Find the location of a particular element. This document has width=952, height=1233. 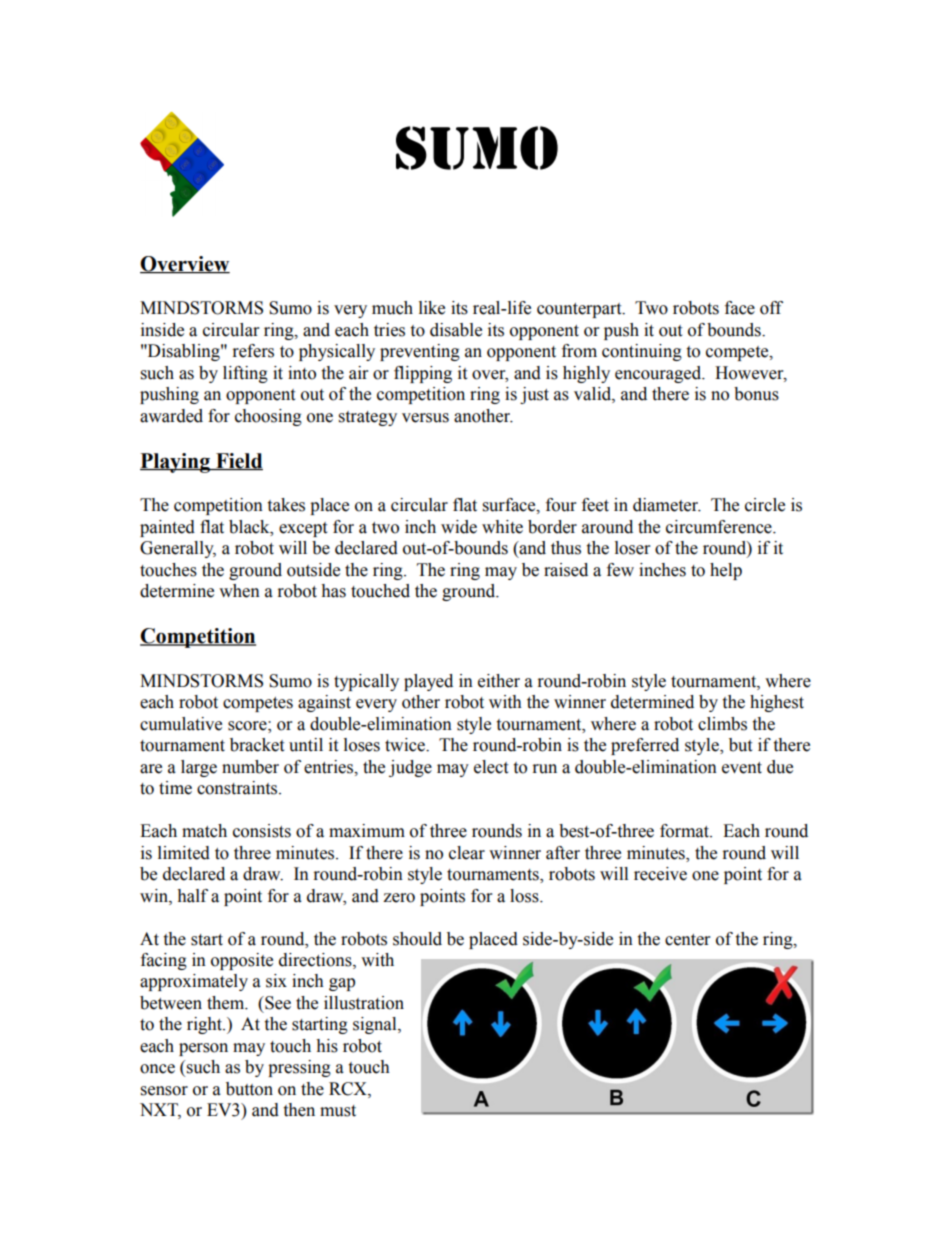

continuing is located at coordinates (642, 352).
